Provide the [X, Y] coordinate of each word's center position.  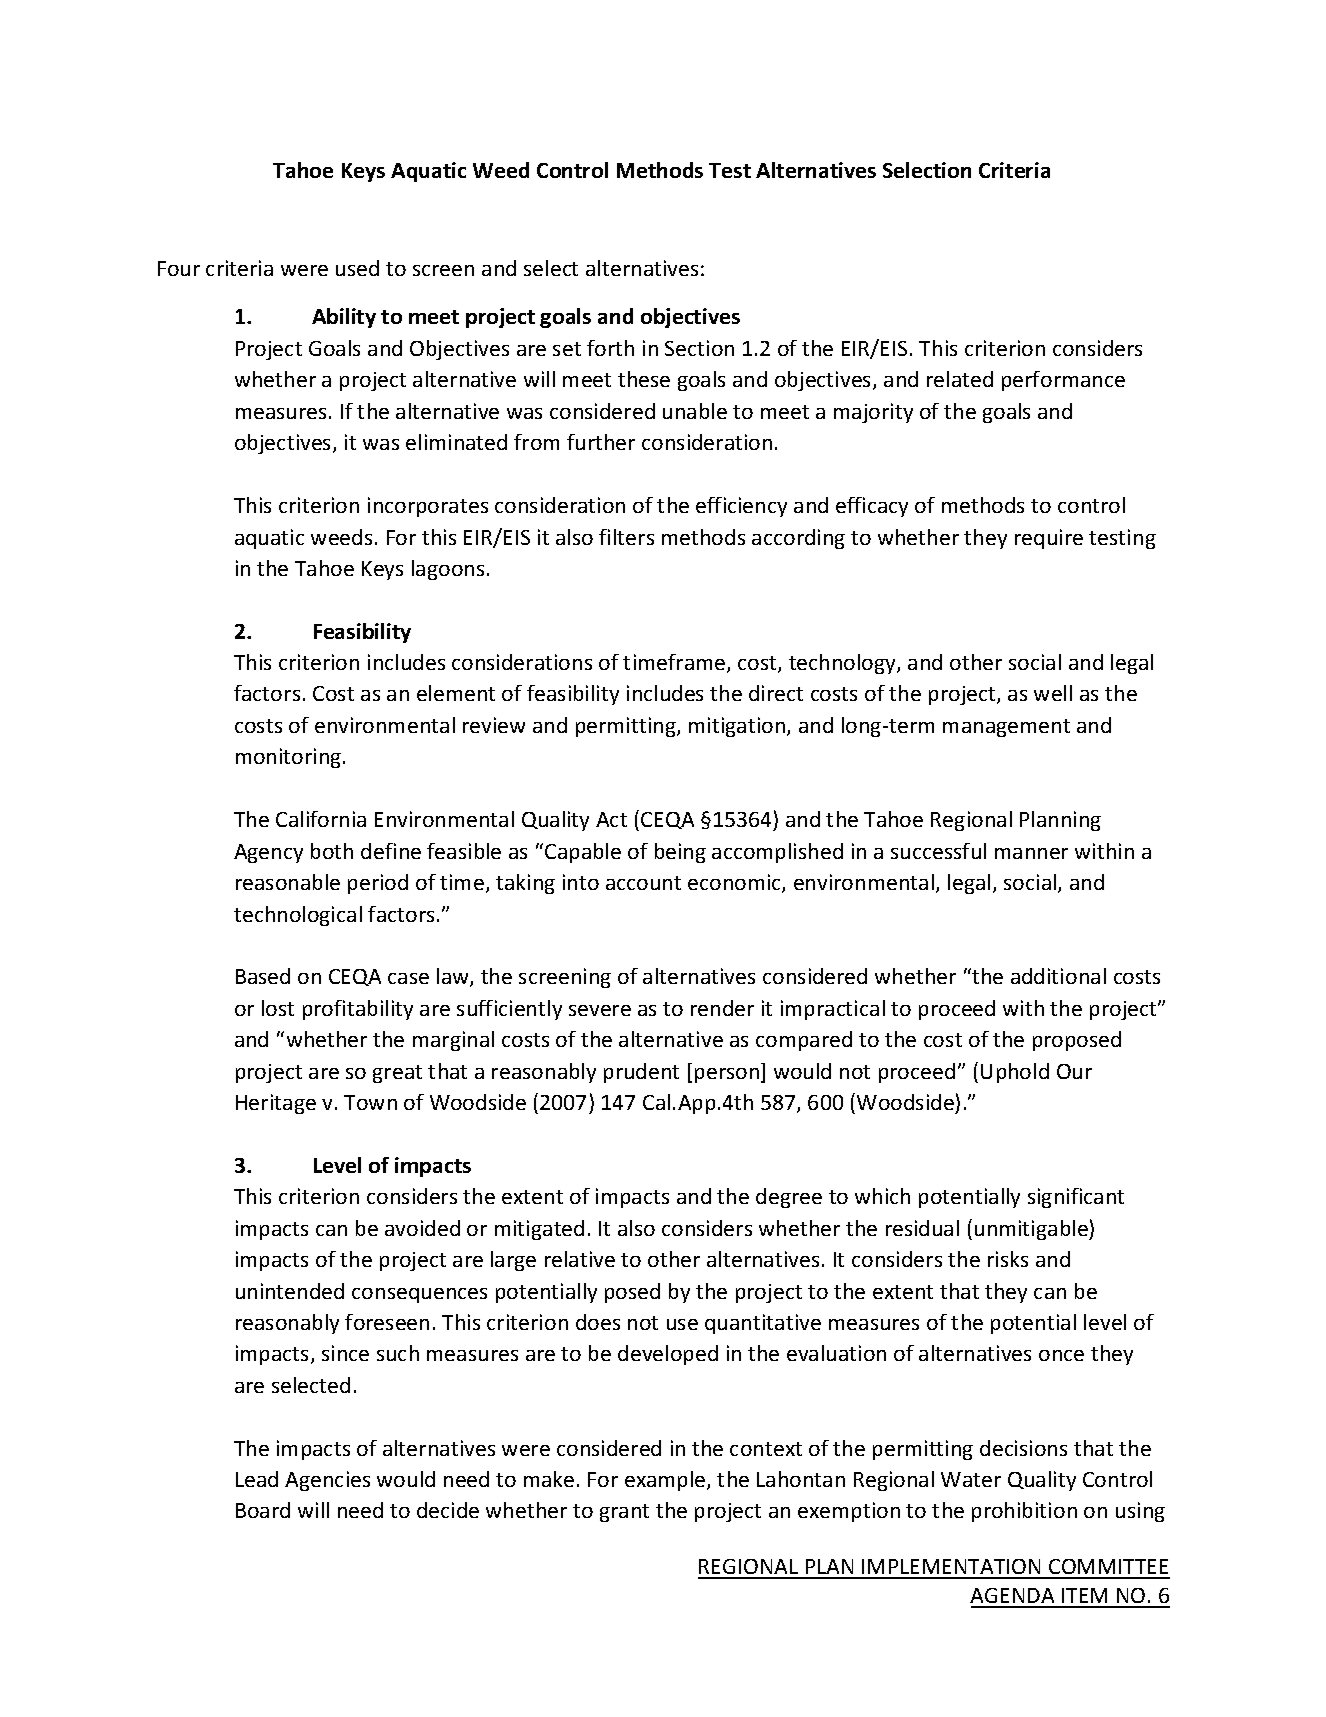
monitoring [290, 758]
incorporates [428, 507]
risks [1008, 1259]
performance [1063, 381]
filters [626, 537]
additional [1058, 976]
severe [600, 1010]
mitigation [738, 727]
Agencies [327, 1481]
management [1006, 728]
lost [278, 1008]
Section [699, 348]
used [357, 268]
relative [580, 1259]
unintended [290, 1291]
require [1049, 539]
